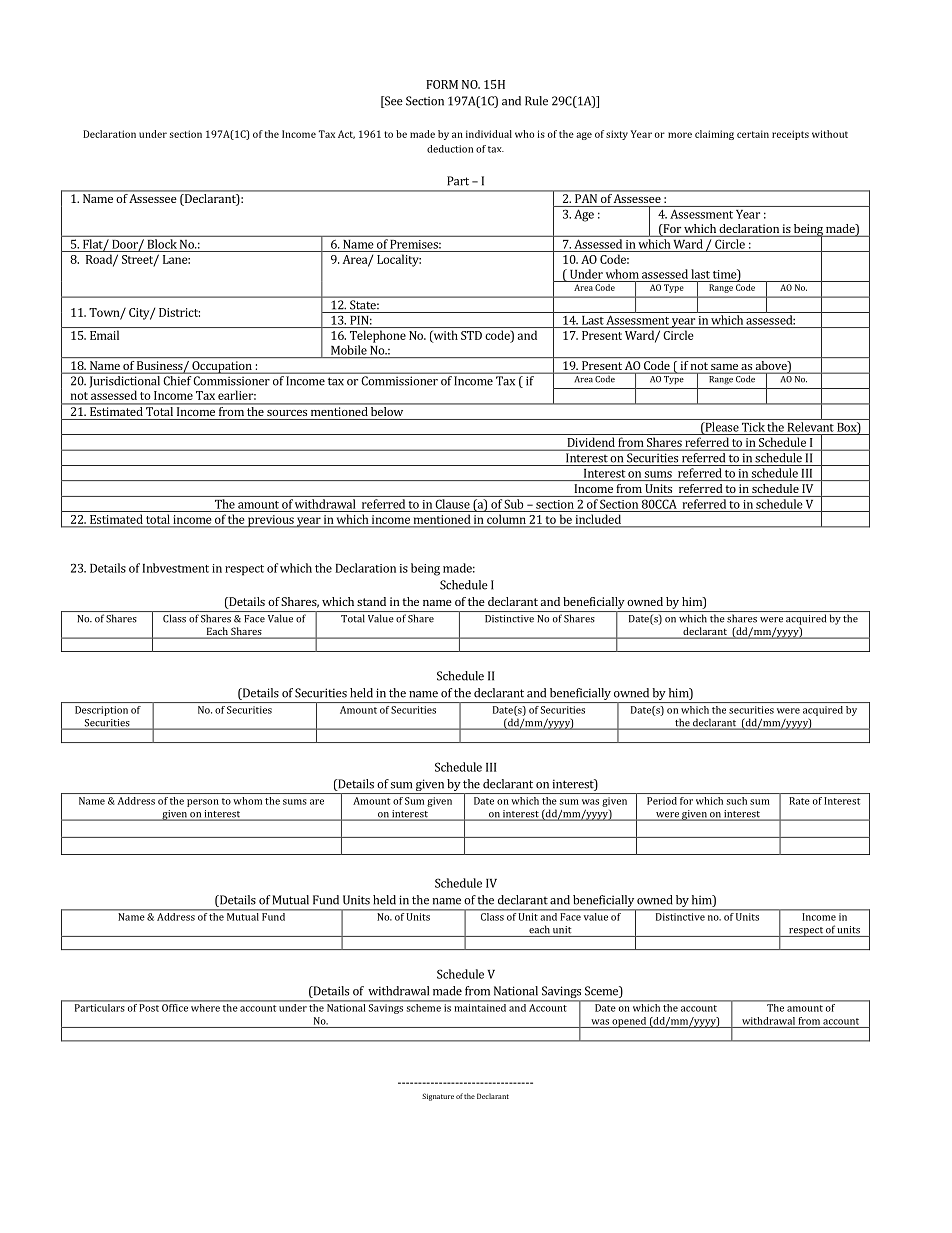  What do you see at coordinates (438, 1097) in the document?
I see `Signature` at bounding box center [438, 1097].
